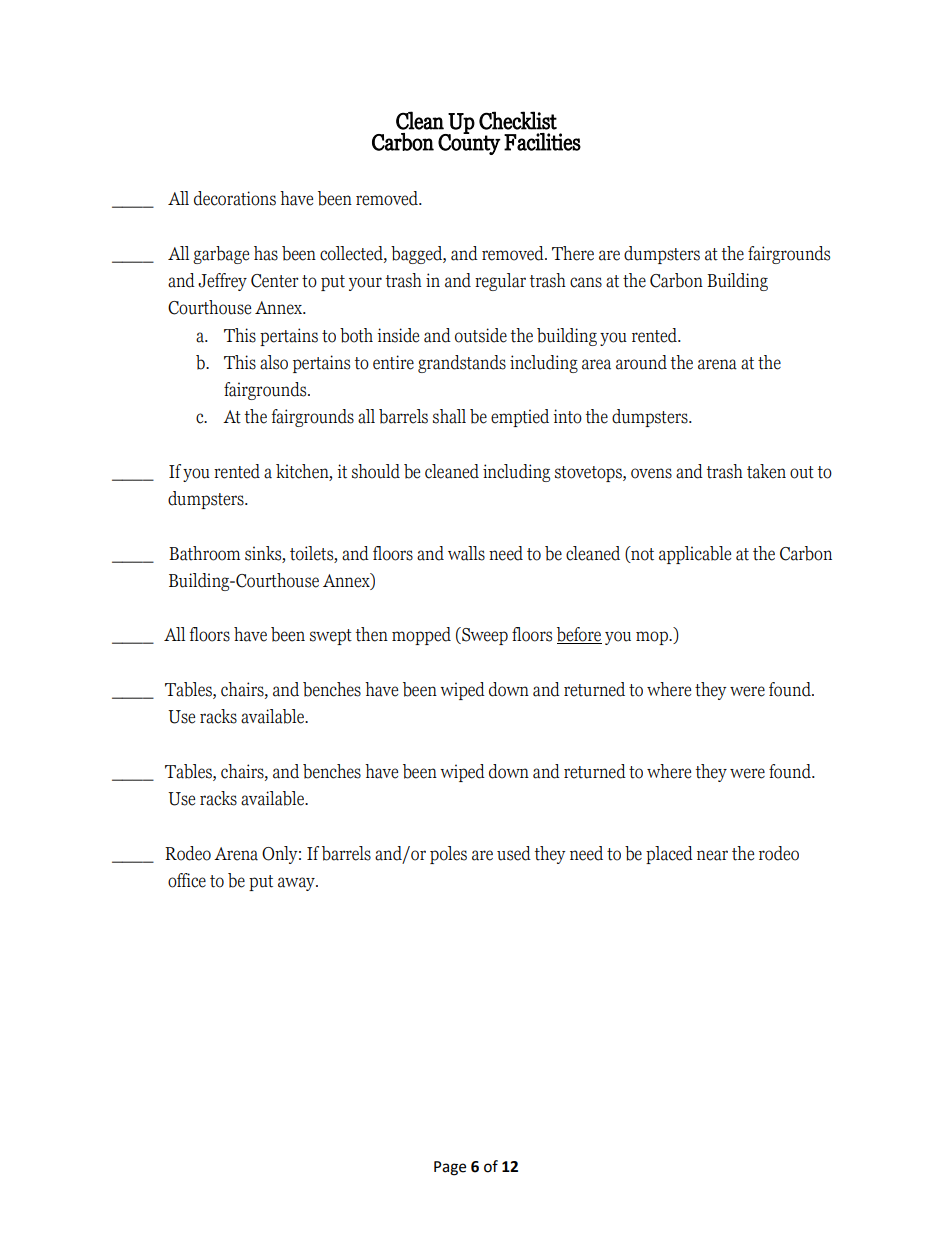 The width and height of the screenshot is (952, 1233). I want to click on near, so click(712, 855).
